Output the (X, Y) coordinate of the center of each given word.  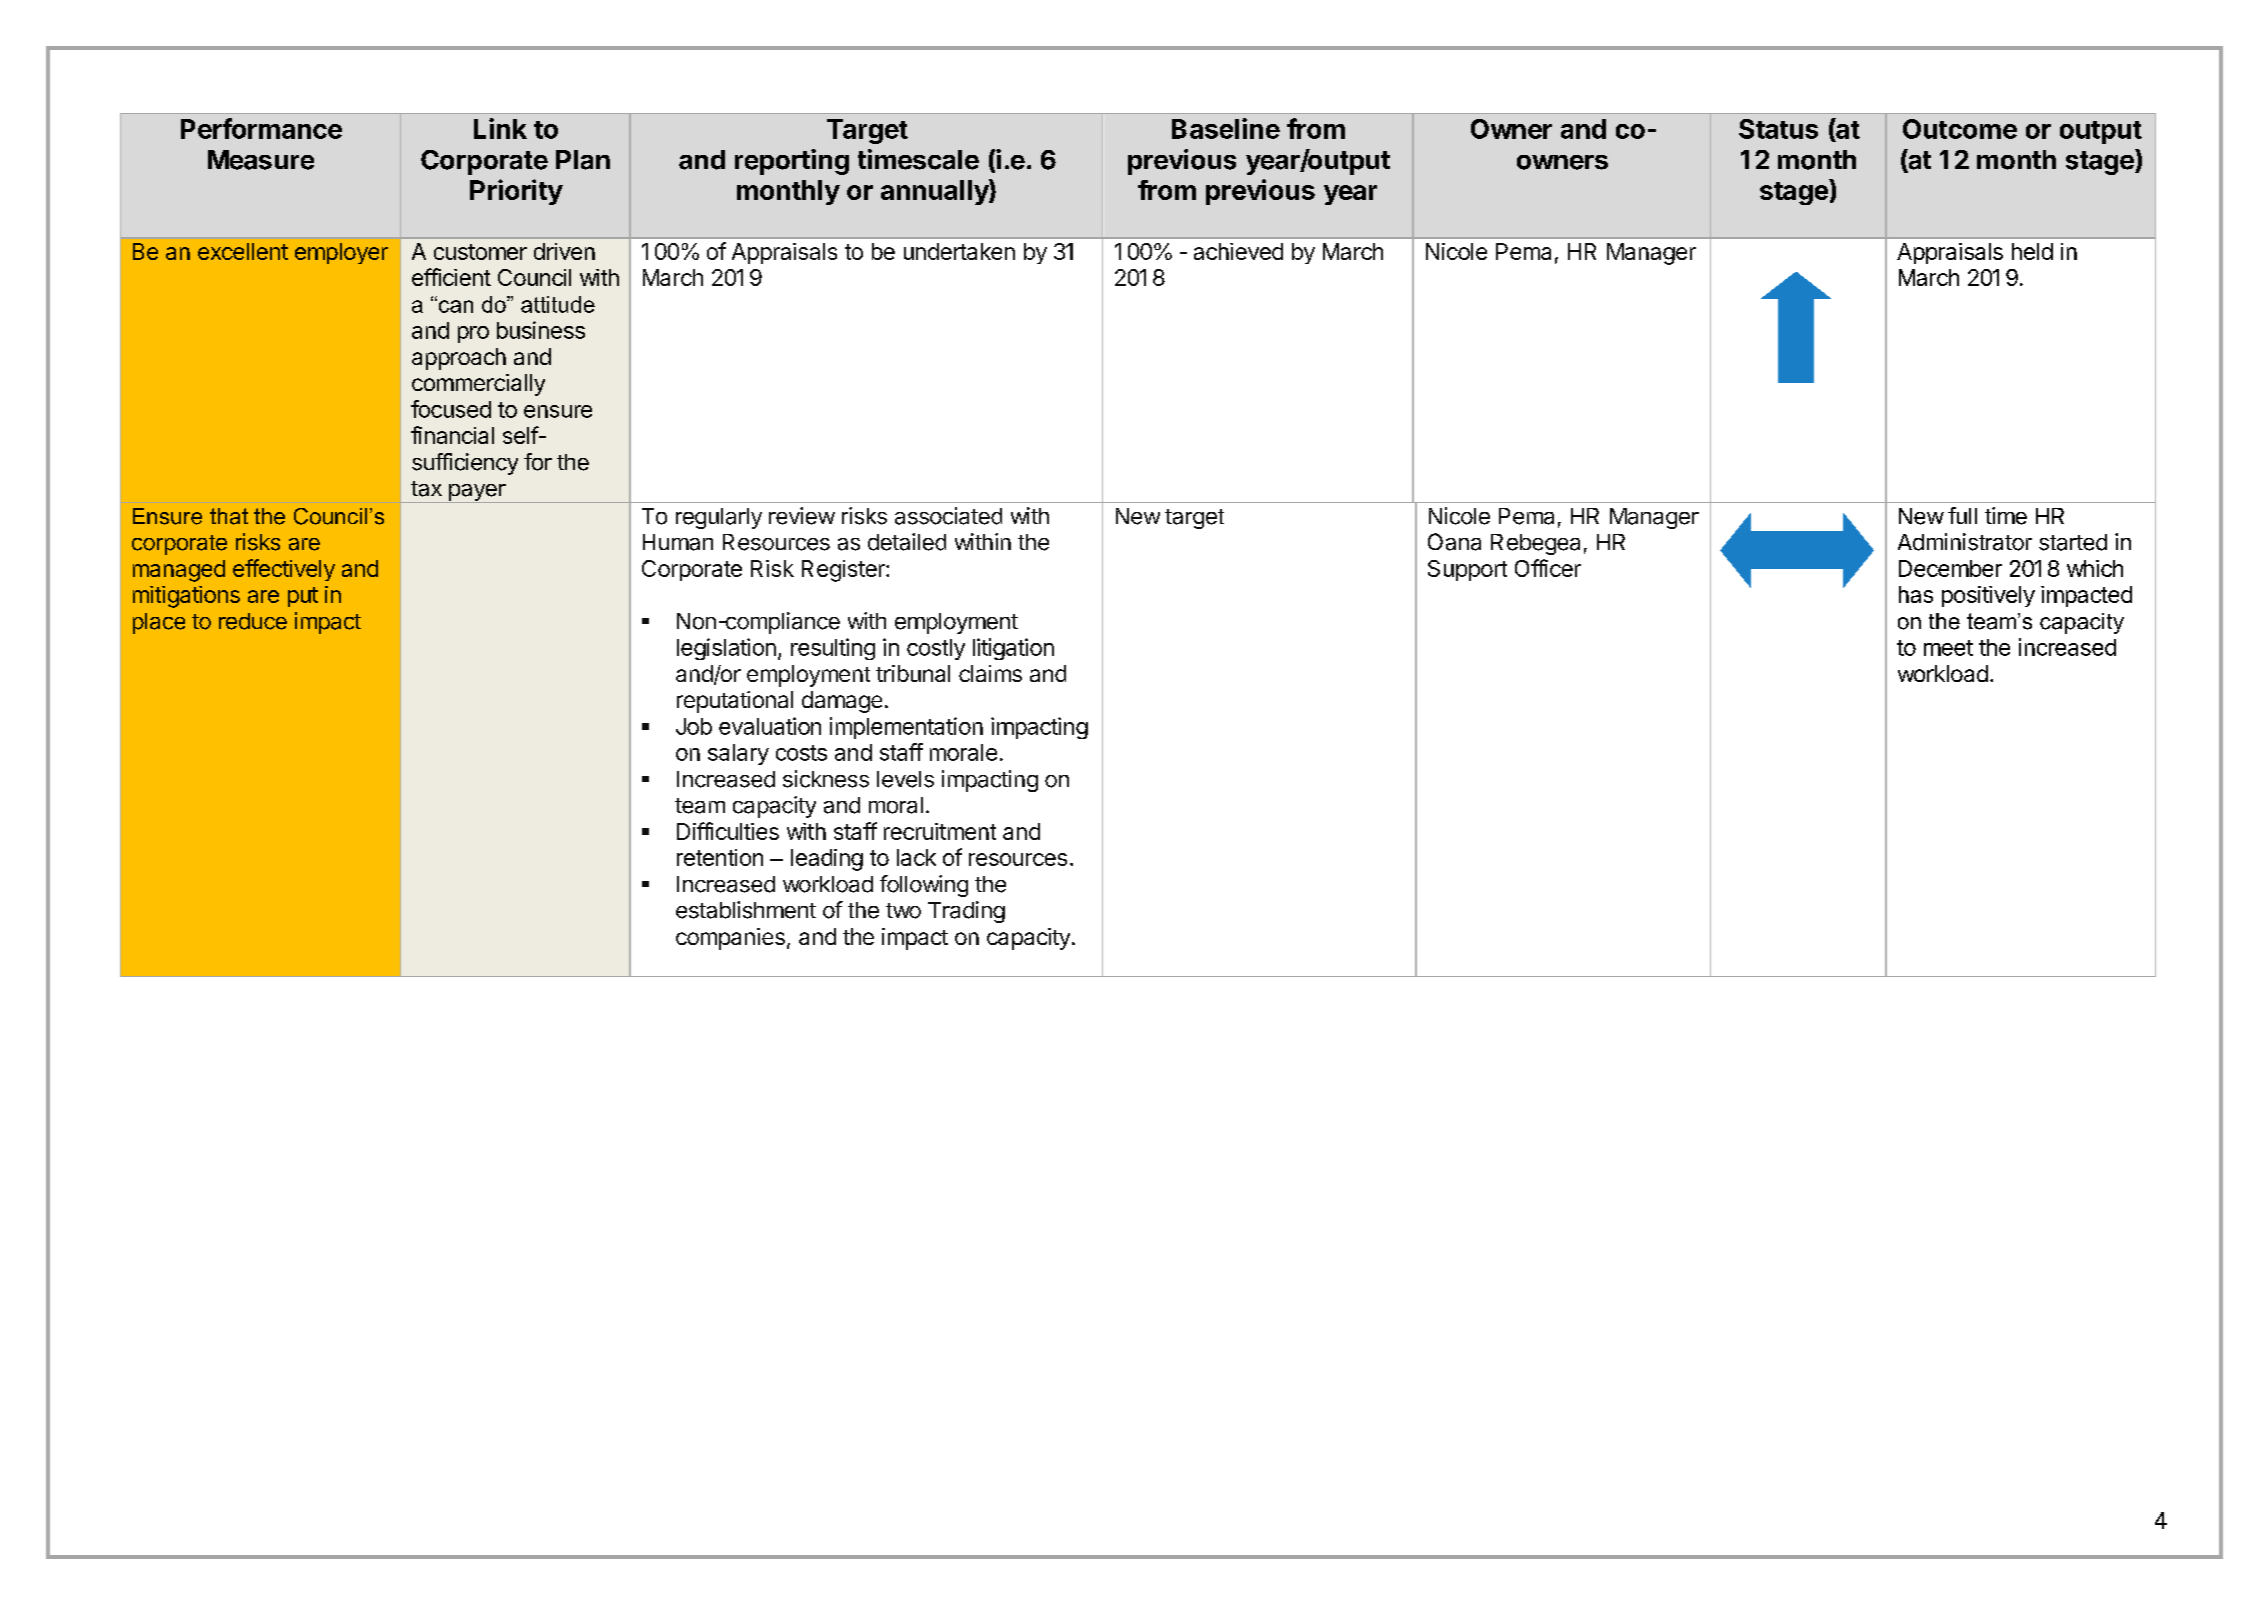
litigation (1013, 649)
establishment (746, 910)
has (1916, 594)
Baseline (1226, 128)
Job (694, 726)
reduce (253, 621)
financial (452, 435)
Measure (261, 160)
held (2032, 251)
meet (1948, 648)
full (1962, 515)
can (454, 306)
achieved (1238, 251)
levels (905, 779)
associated (948, 516)
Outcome (1960, 129)
